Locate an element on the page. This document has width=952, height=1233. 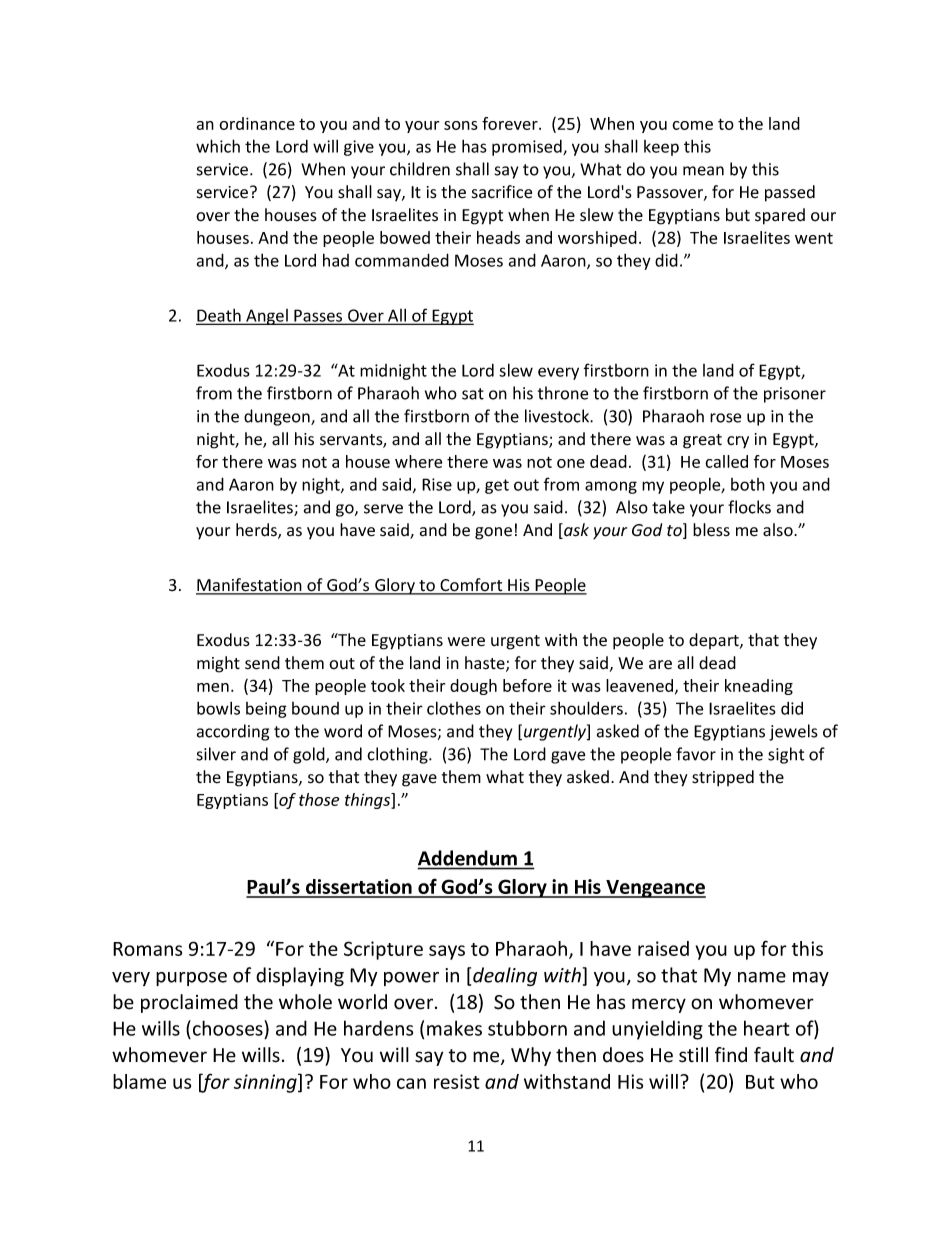
mean is located at coordinates (703, 171).
